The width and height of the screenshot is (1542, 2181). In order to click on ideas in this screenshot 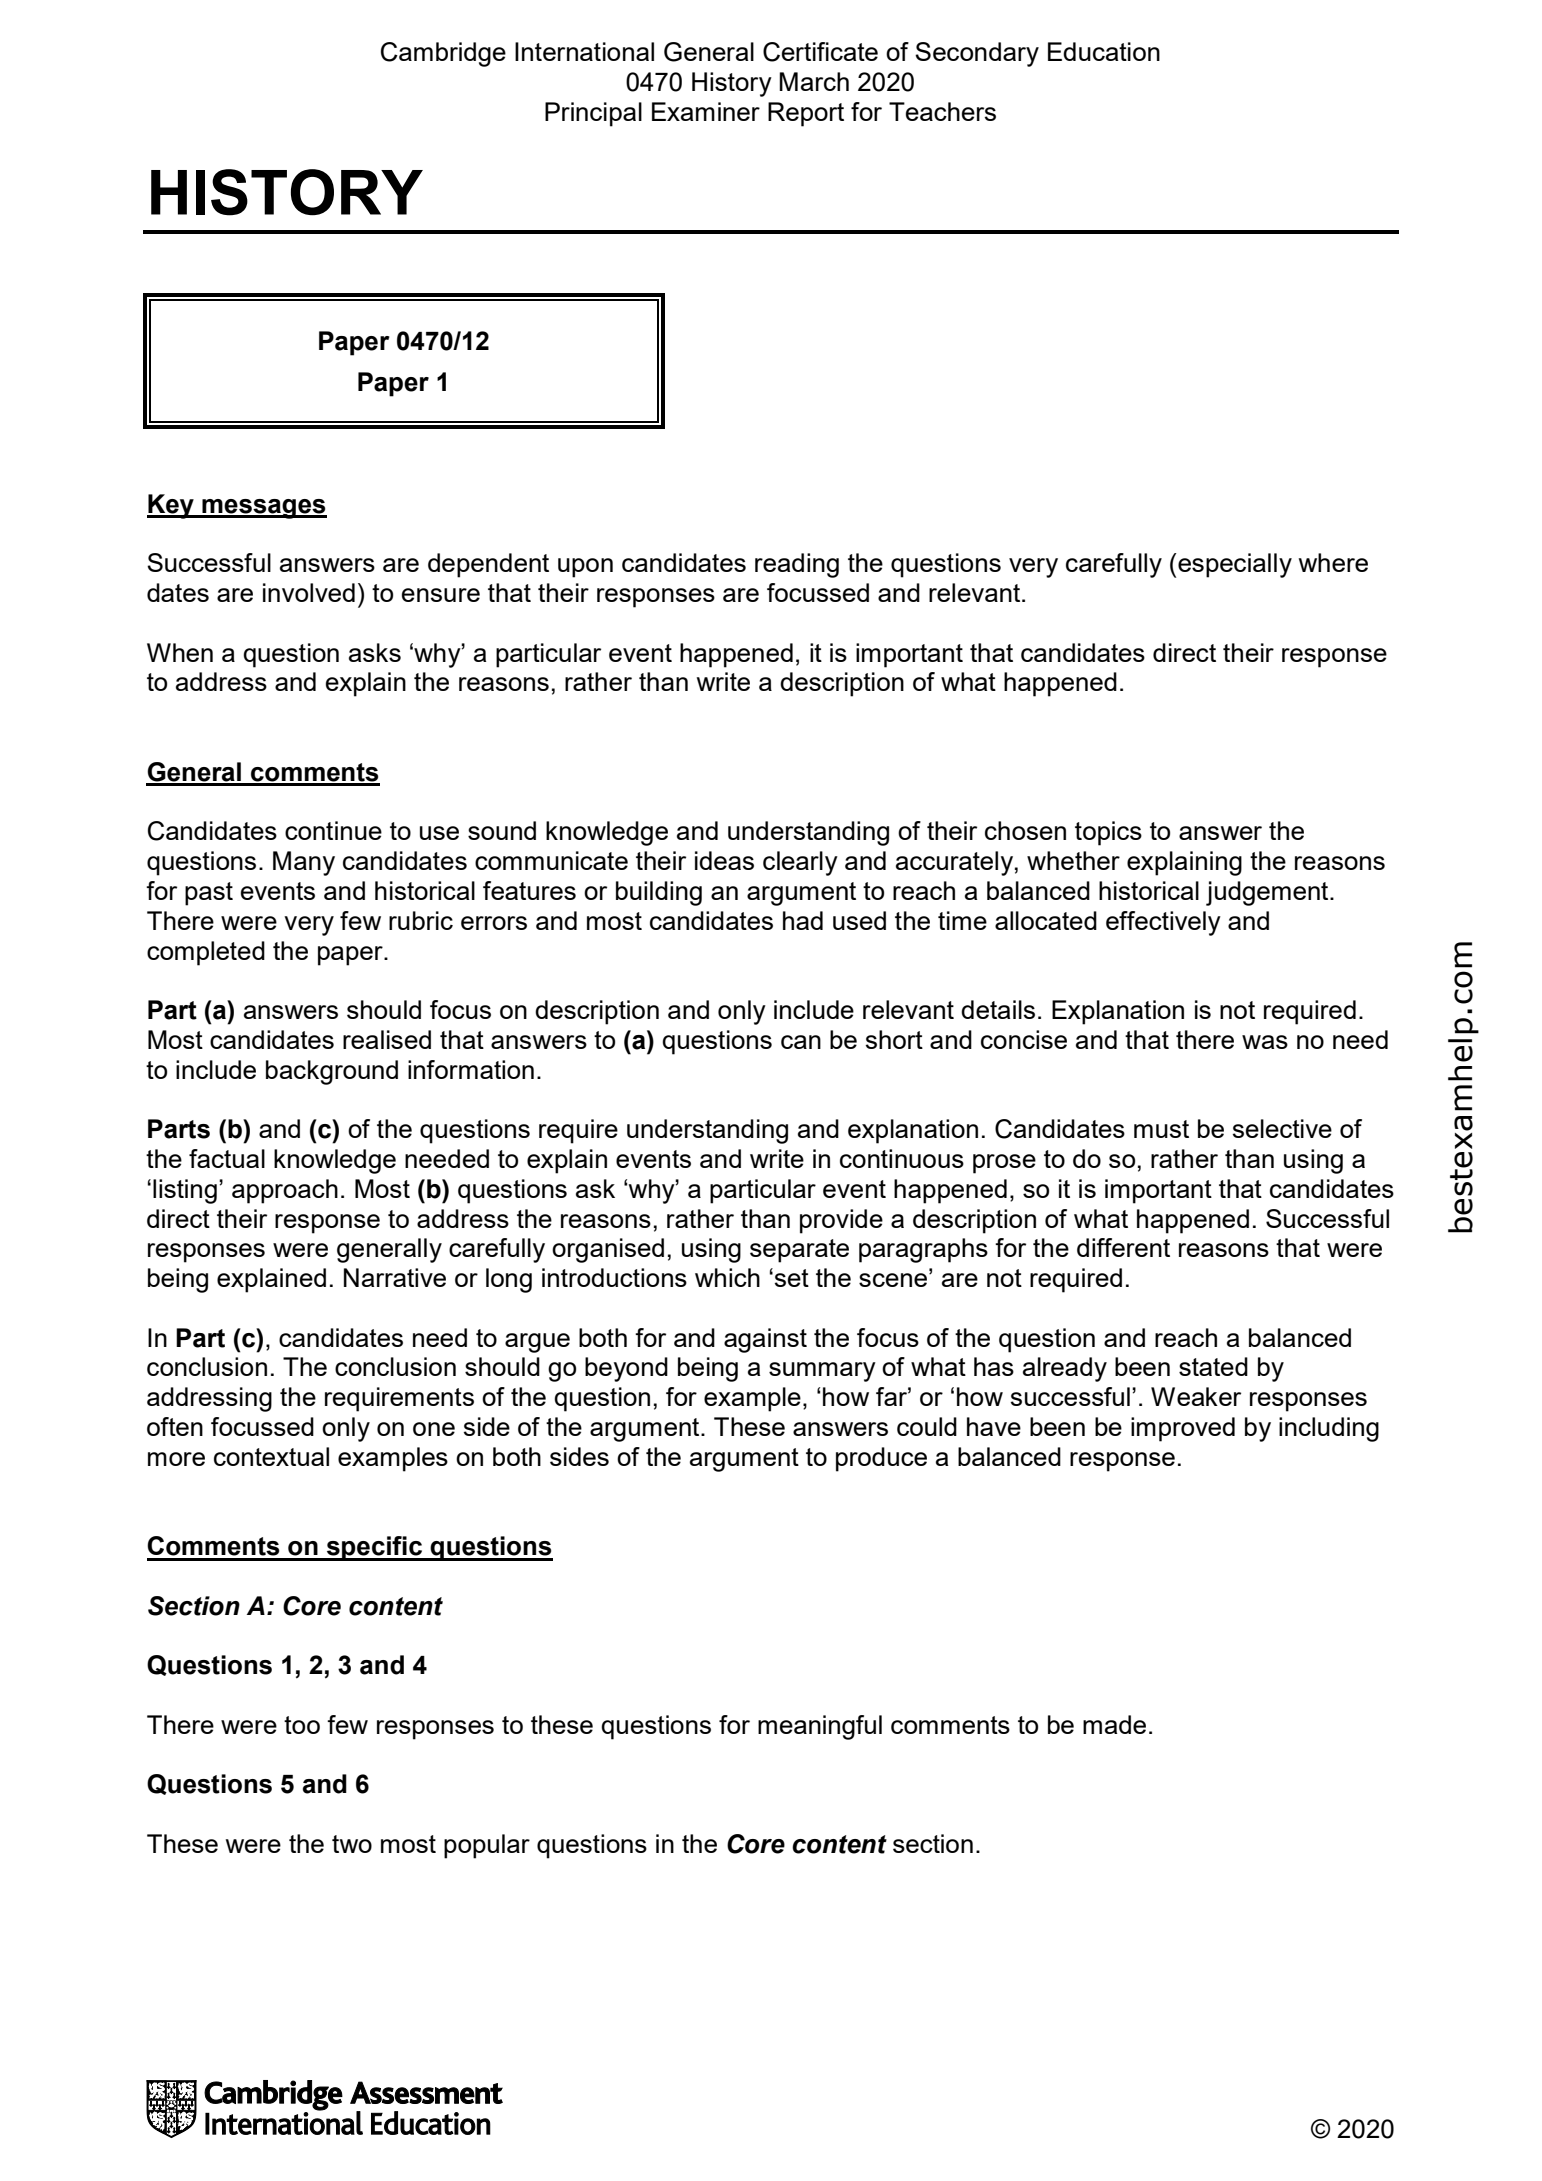, I will do `click(724, 860)`.
